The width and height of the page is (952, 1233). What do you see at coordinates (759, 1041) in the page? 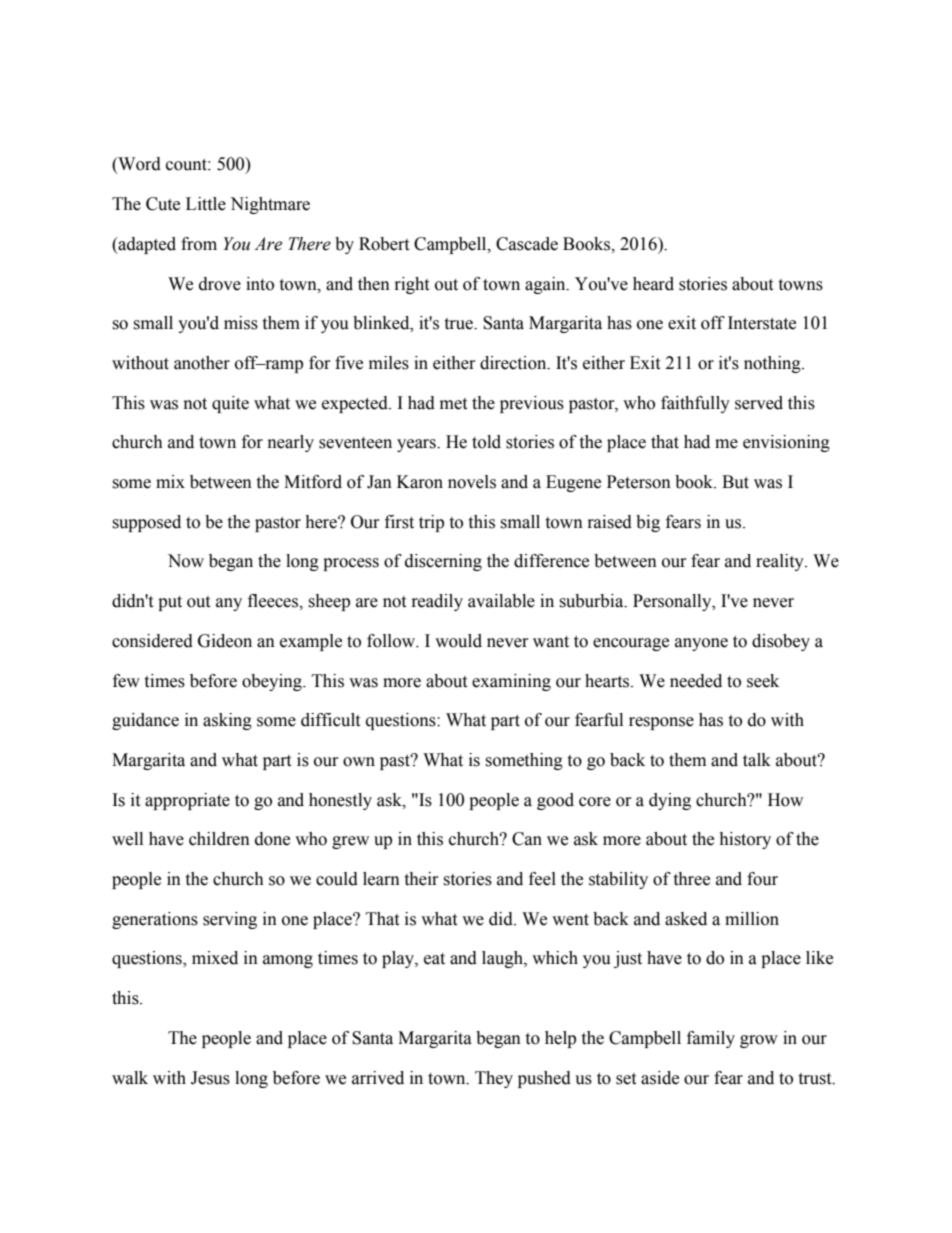
I see `grow` at bounding box center [759, 1041].
